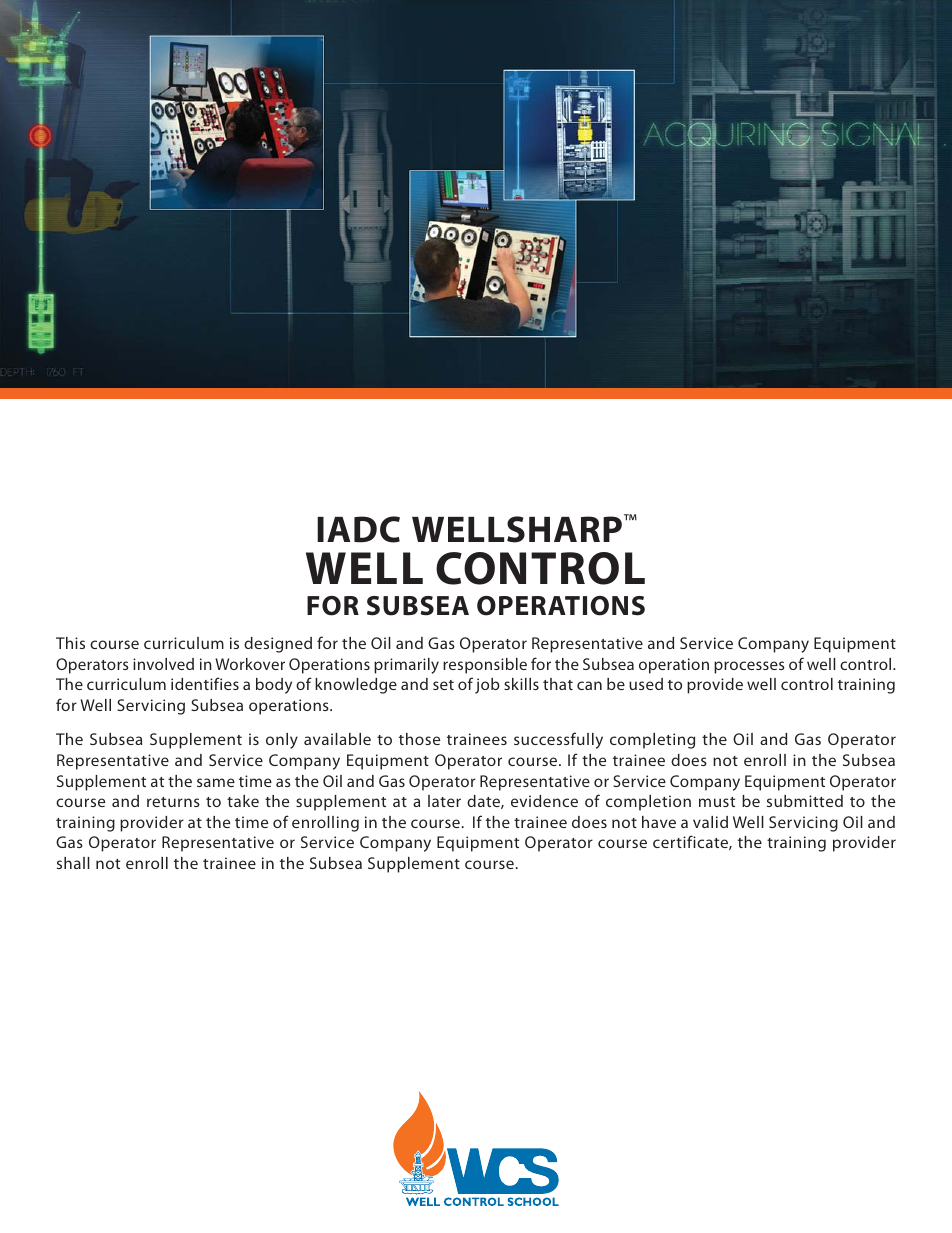 Image resolution: width=952 pixels, height=1233 pixels. Describe the element at coordinates (717, 802) in the document. I see `must` at that location.
